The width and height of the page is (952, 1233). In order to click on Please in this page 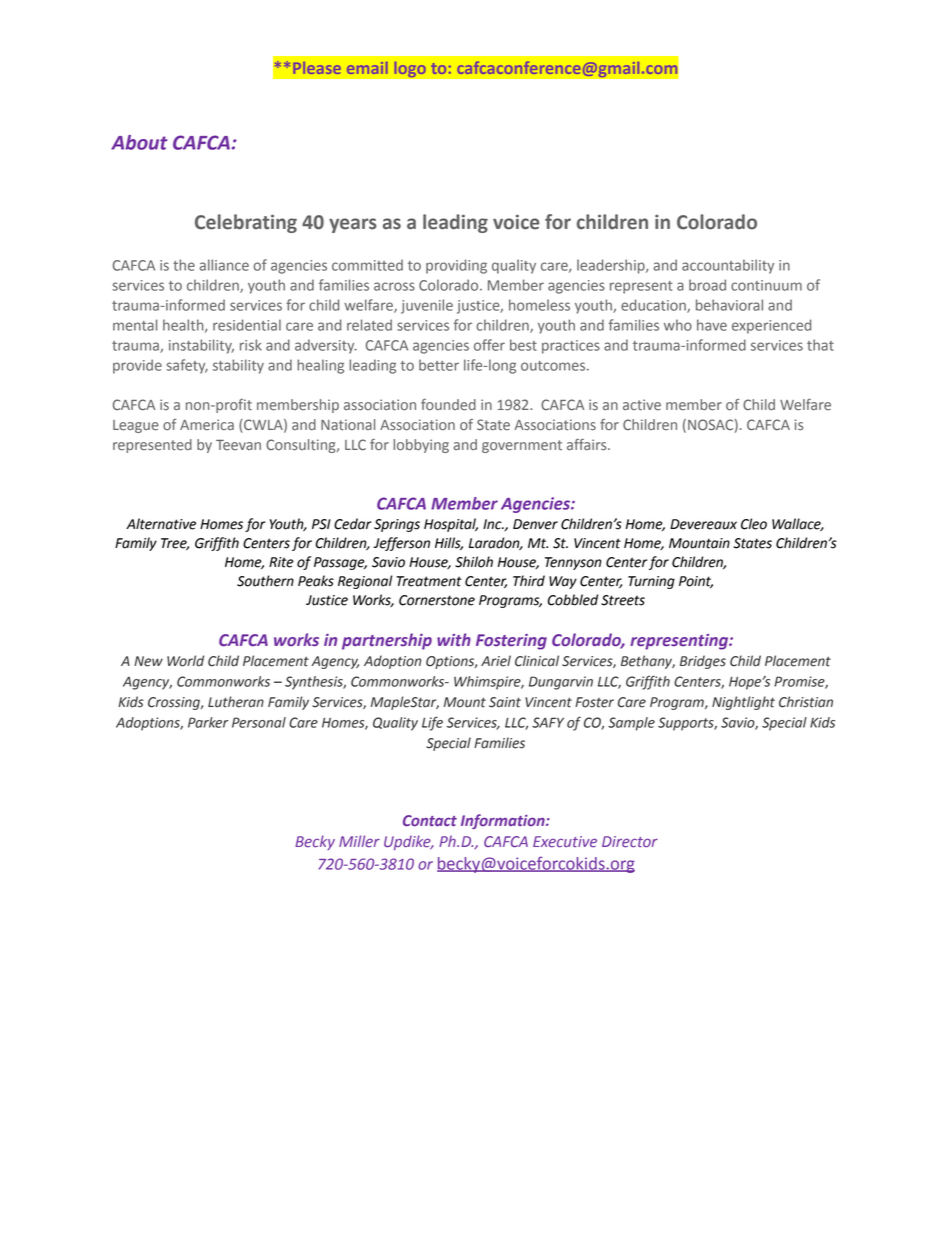, I will do `click(317, 68)`.
